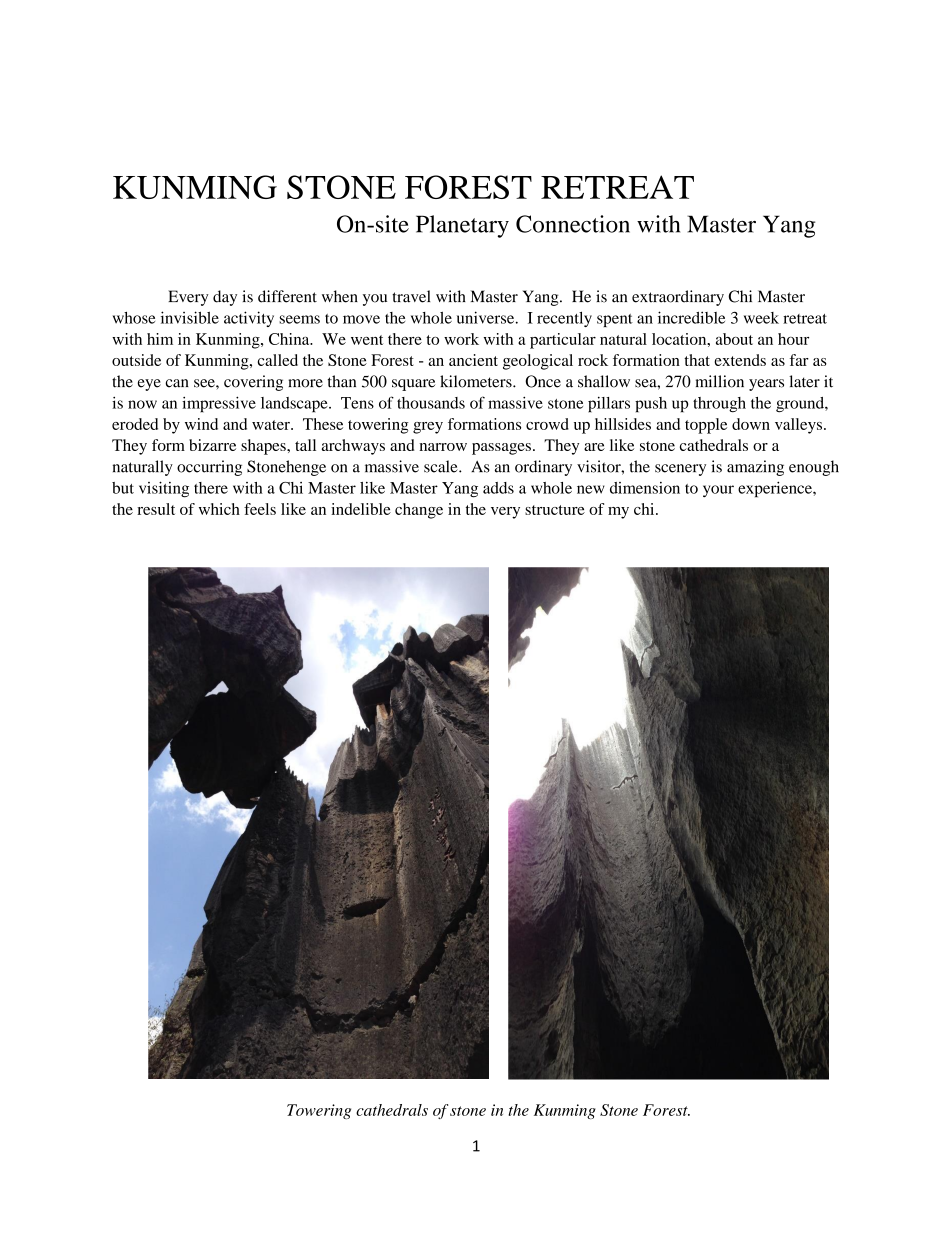 This page has height=1233, width=952. What do you see at coordinates (219, 404) in the page?
I see `impressive` at bounding box center [219, 404].
